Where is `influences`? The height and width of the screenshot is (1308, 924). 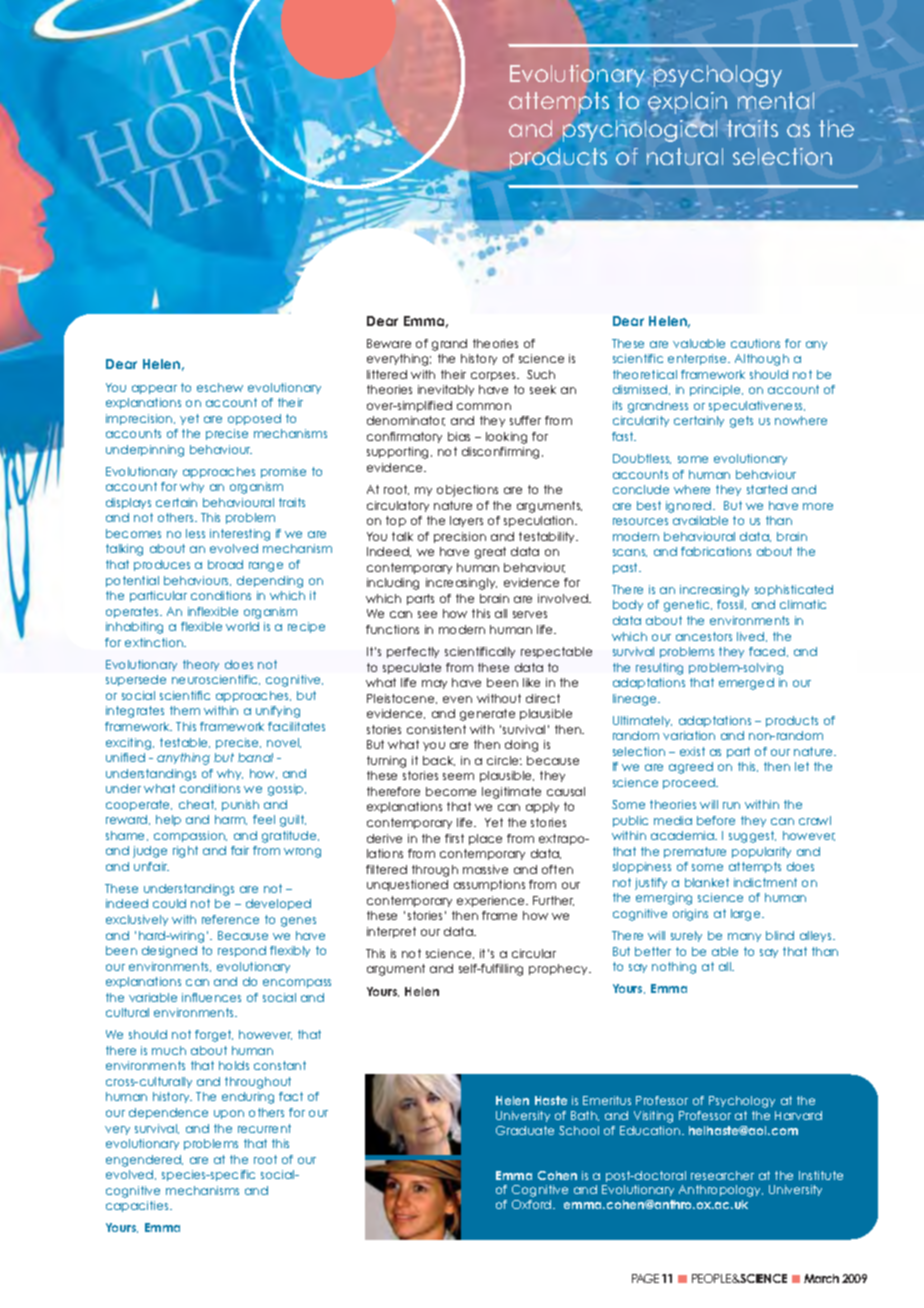
influences is located at coordinates (211, 997).
